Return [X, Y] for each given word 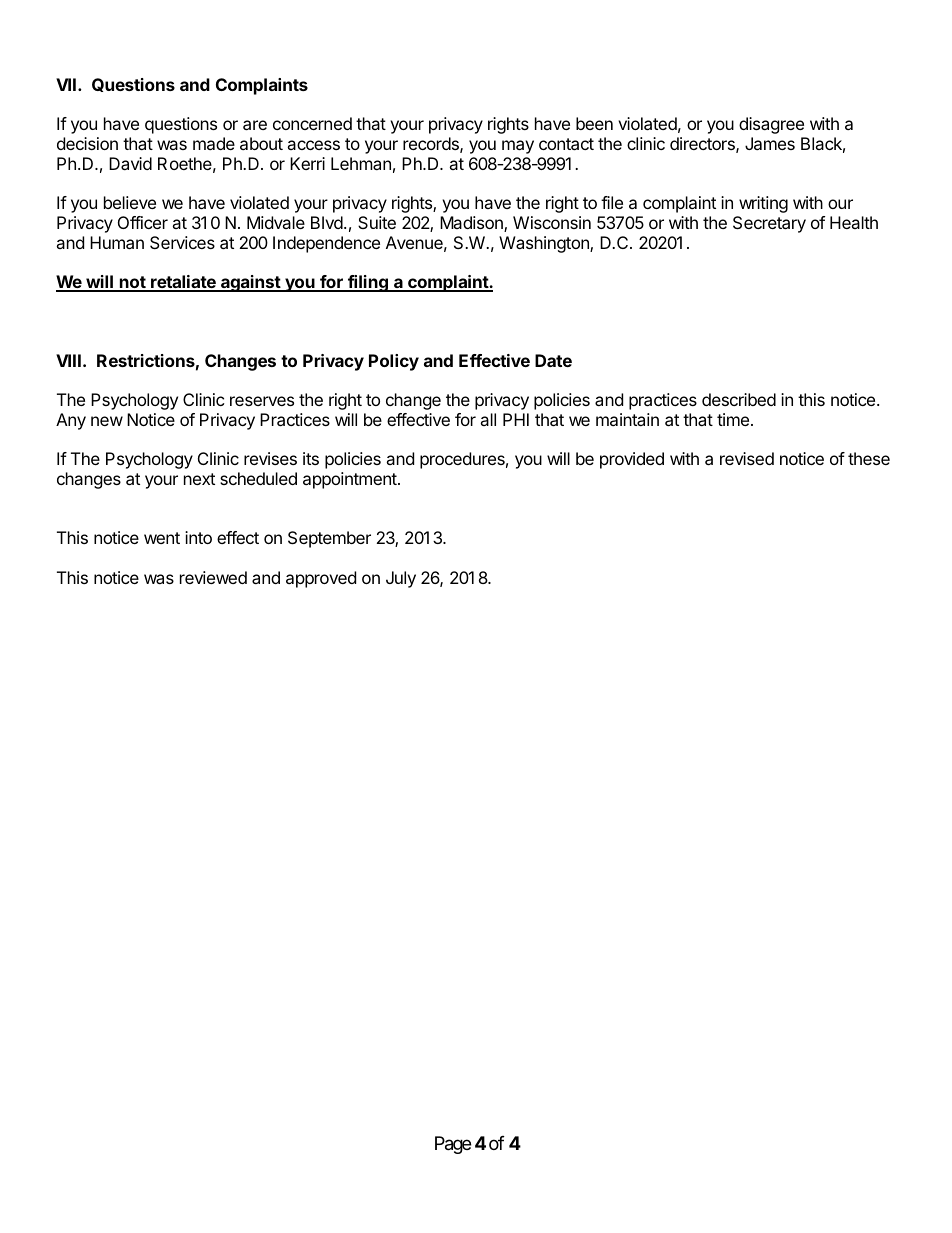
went [162, 538]
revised [747, 458]
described [739, 399]
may [518, 147]
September [329, 539]
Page [453, 1145]
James [770, 143]
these [869, 458]
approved [321, 579]
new [107, 421]
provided [632, 460]
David [130, 163]
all [488, 419]
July [401, 579]
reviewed [213, 577]
